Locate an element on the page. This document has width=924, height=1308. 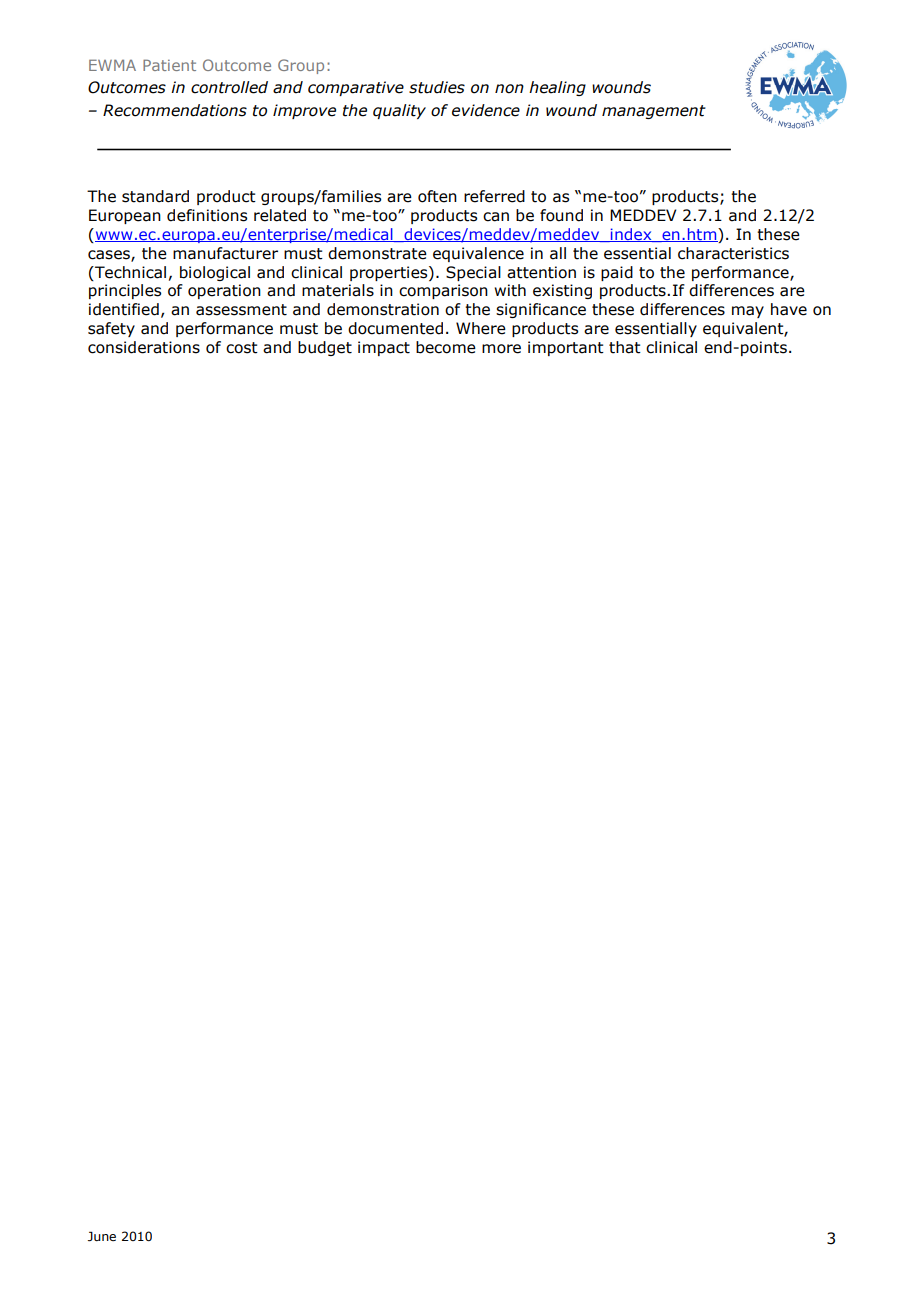
cost is located at coordinates (242, 348).
